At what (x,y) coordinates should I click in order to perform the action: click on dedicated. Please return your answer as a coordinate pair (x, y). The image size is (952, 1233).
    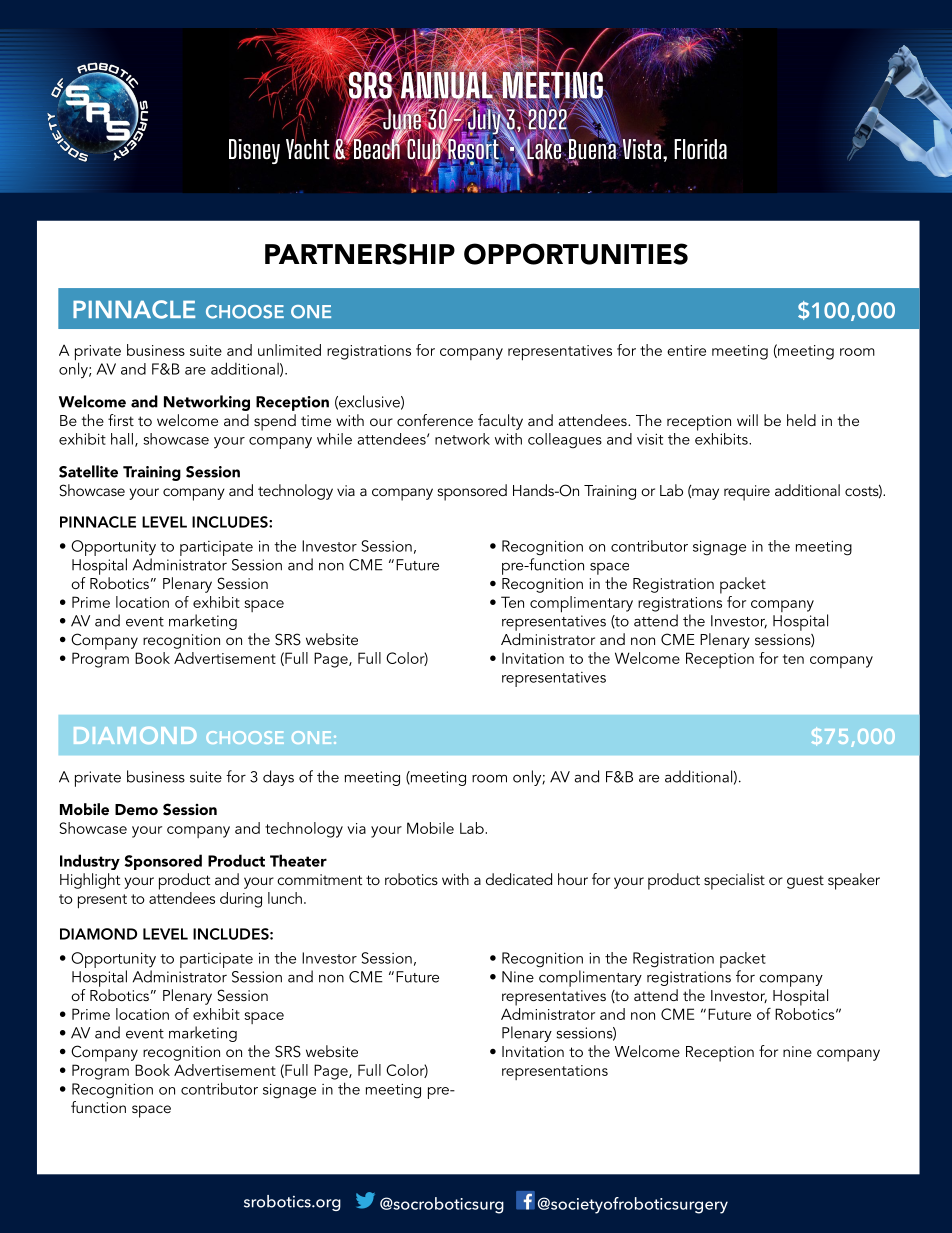
    Looking at the image, I should click on (519, 879).
